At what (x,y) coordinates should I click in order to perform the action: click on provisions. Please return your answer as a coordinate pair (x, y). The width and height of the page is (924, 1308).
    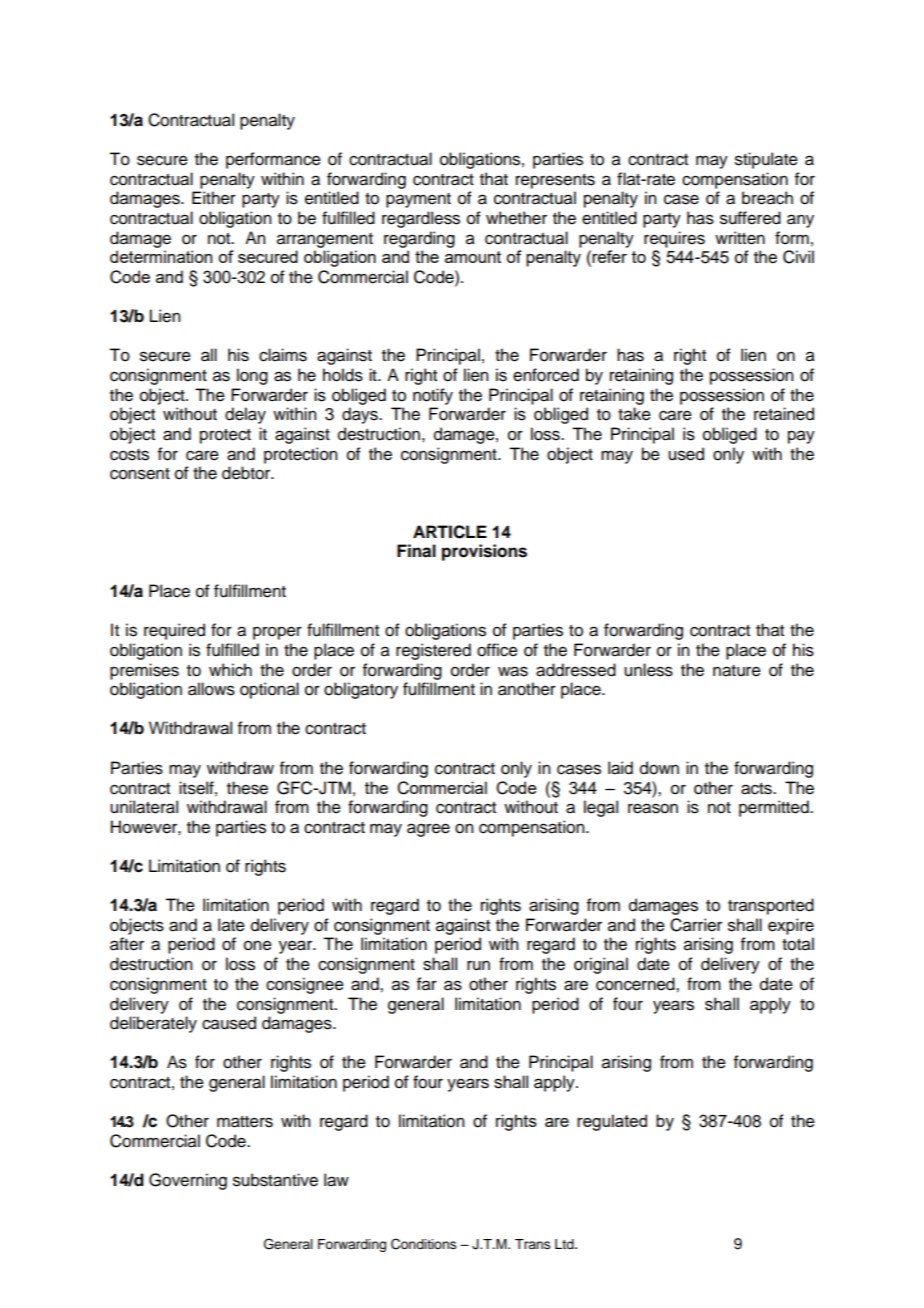
    Looking at the image, I should click on (484, 552).
